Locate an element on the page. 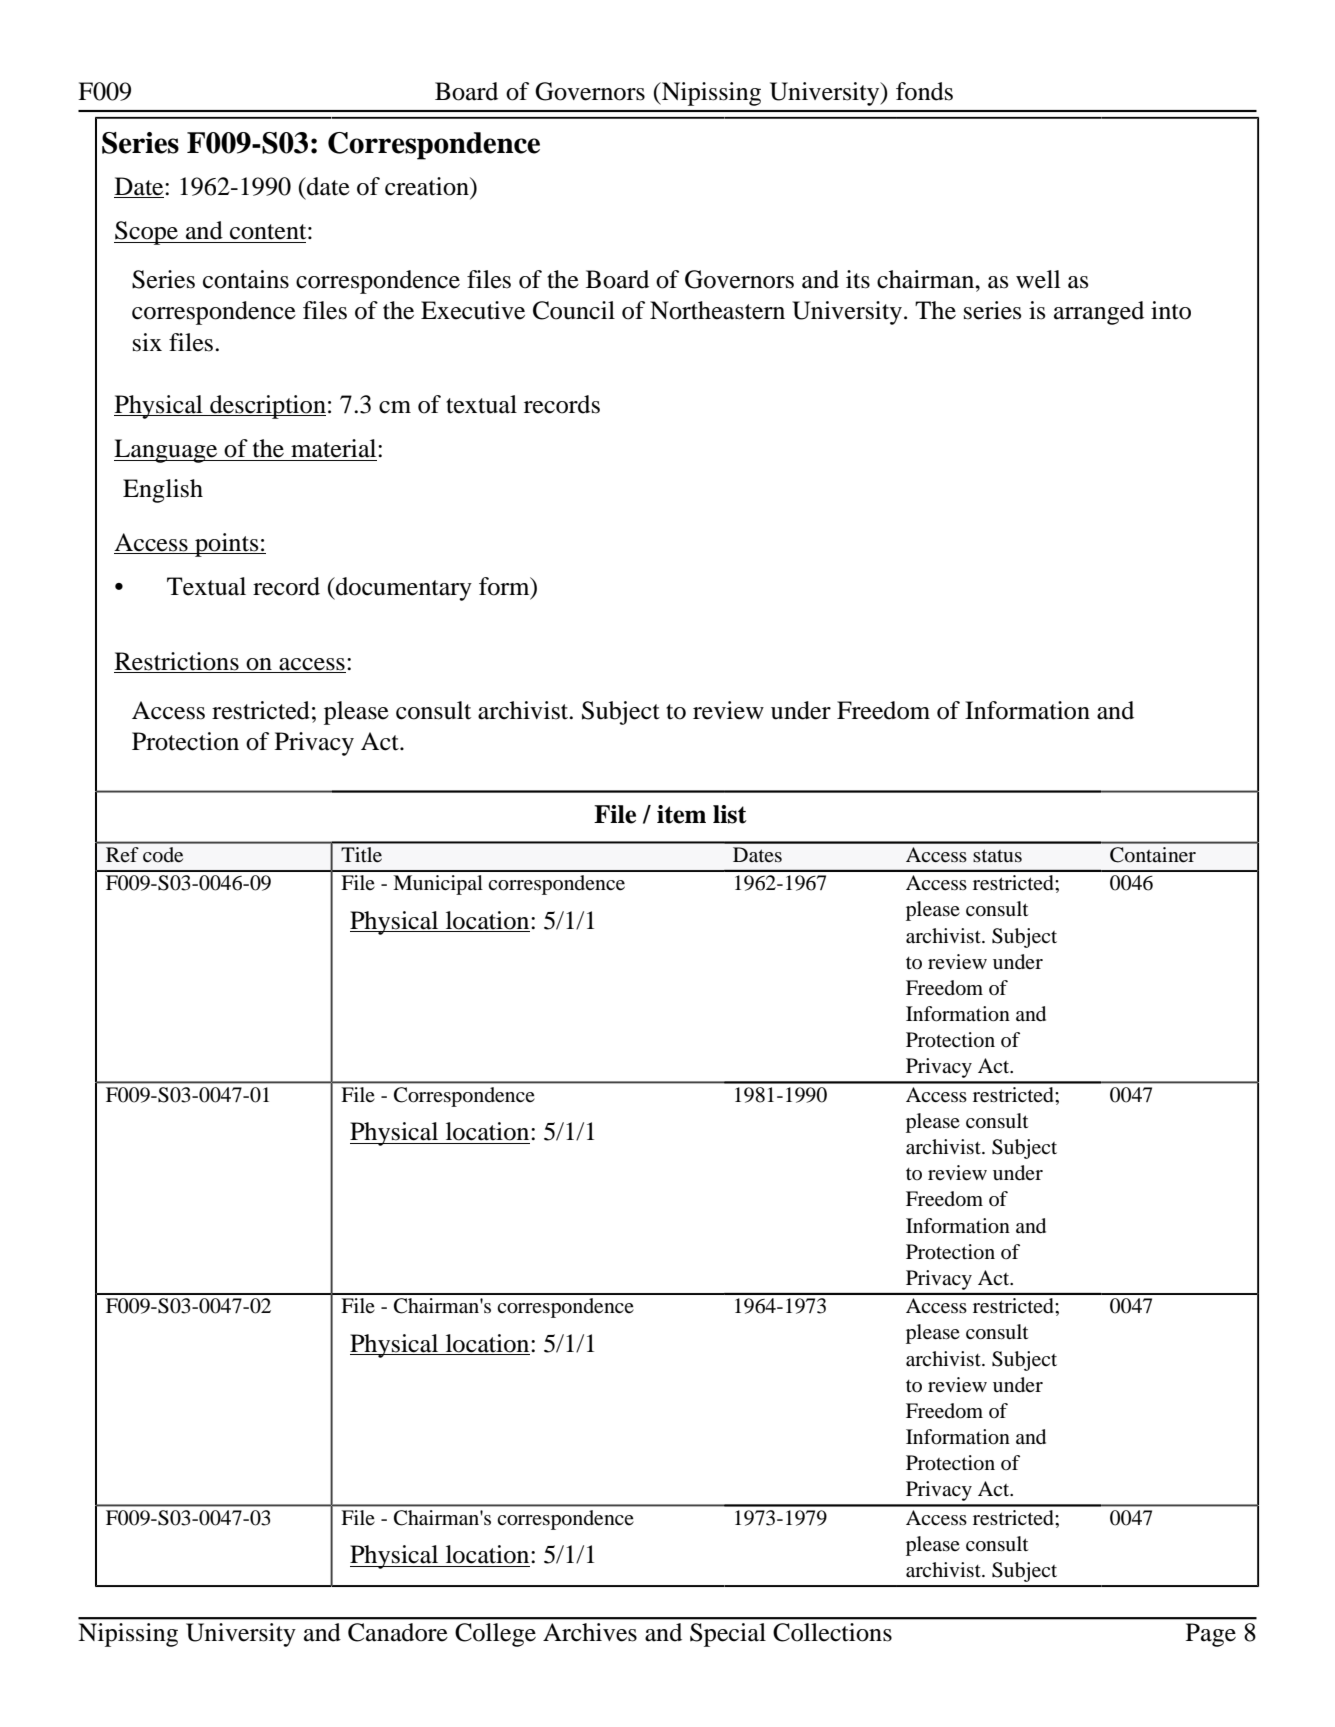  Municipal is located at coordinates (438, 885).
